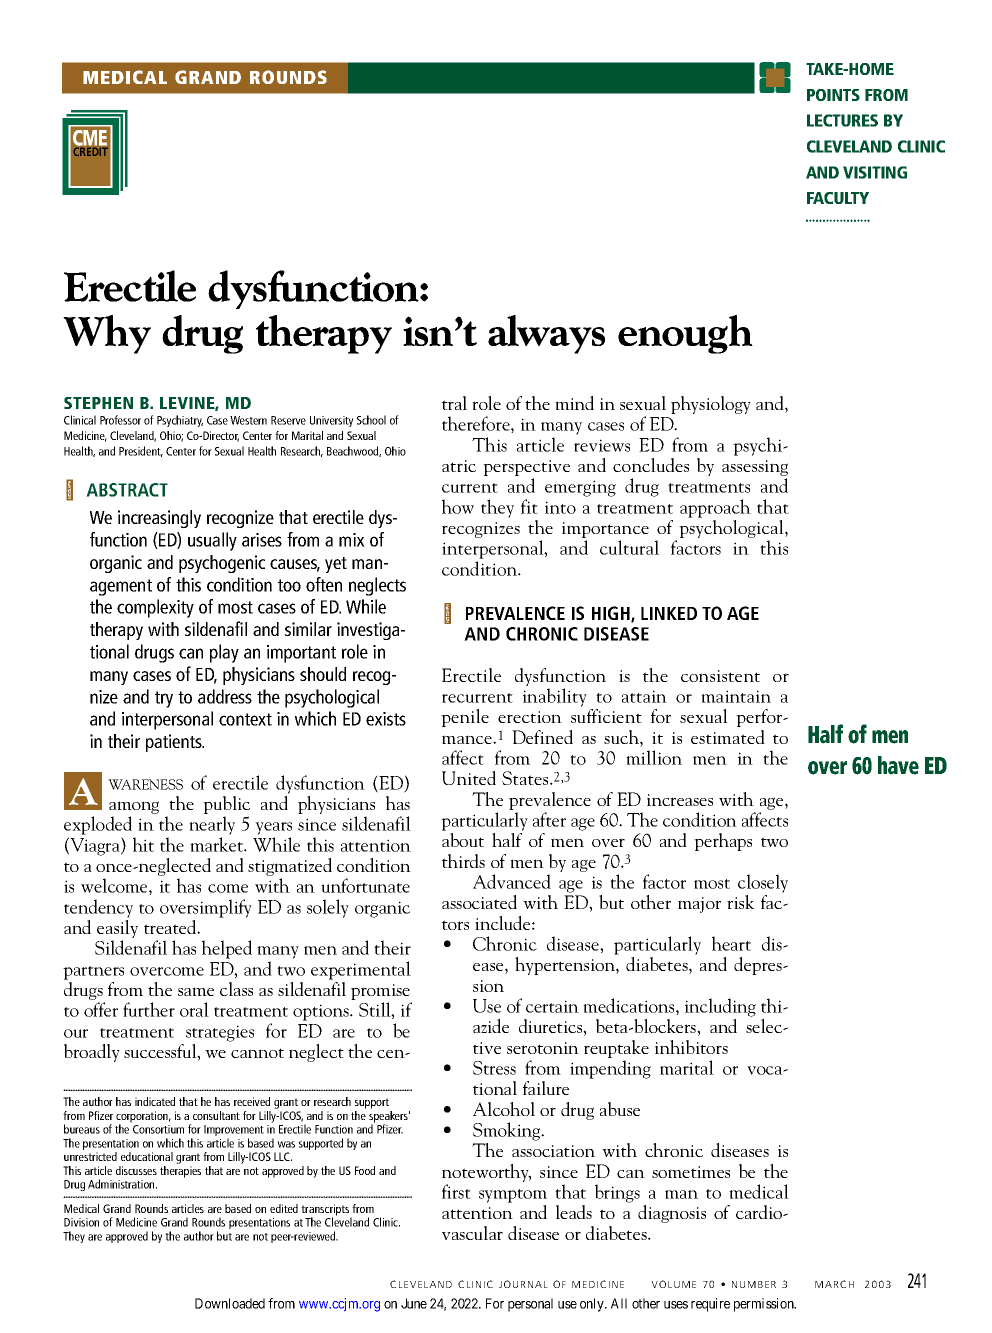 This page has height=1333, width=992. I want to click on penile, so click(465, 718).
